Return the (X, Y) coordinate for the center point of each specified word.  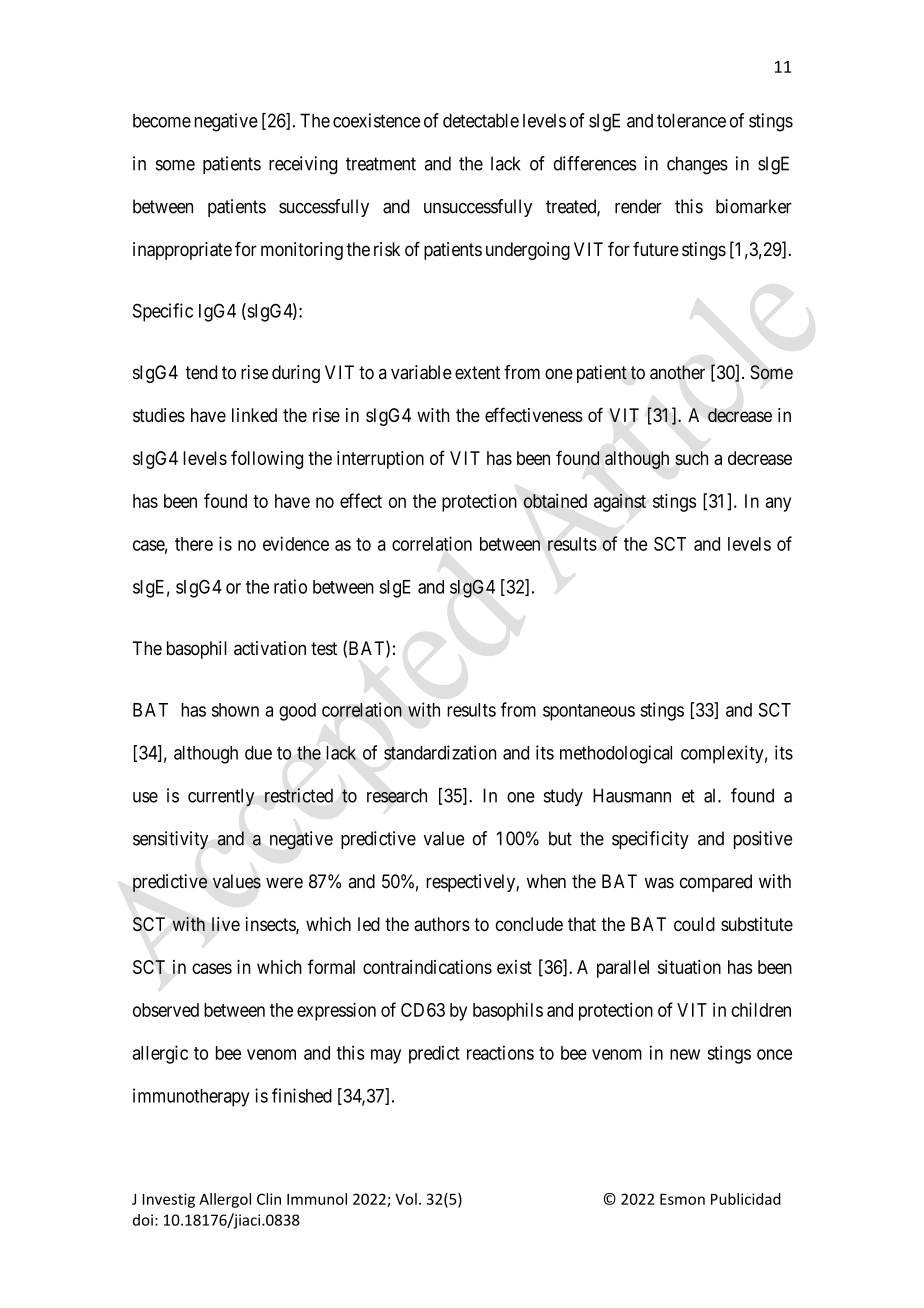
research (397, 795)
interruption (380, 460)
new (685, 1054)
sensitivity (170, 840)
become (162, 120)
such (691, 458)
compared (716, 883)
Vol (406, 1199)
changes (697, 165)
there (194, 544)
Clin (269, 1199)
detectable (481, 120)
